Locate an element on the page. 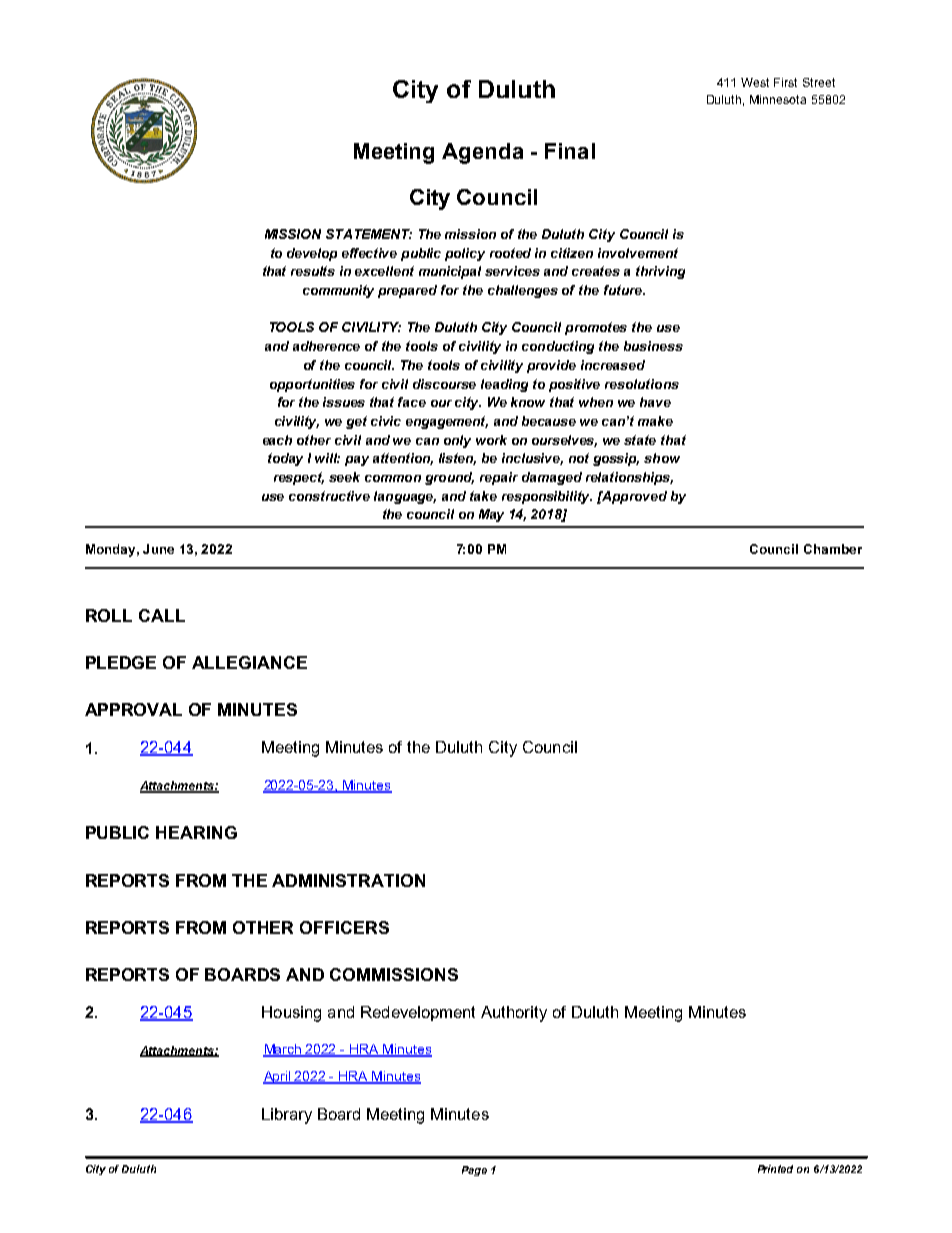  results is located at coordinates (313, 271).
